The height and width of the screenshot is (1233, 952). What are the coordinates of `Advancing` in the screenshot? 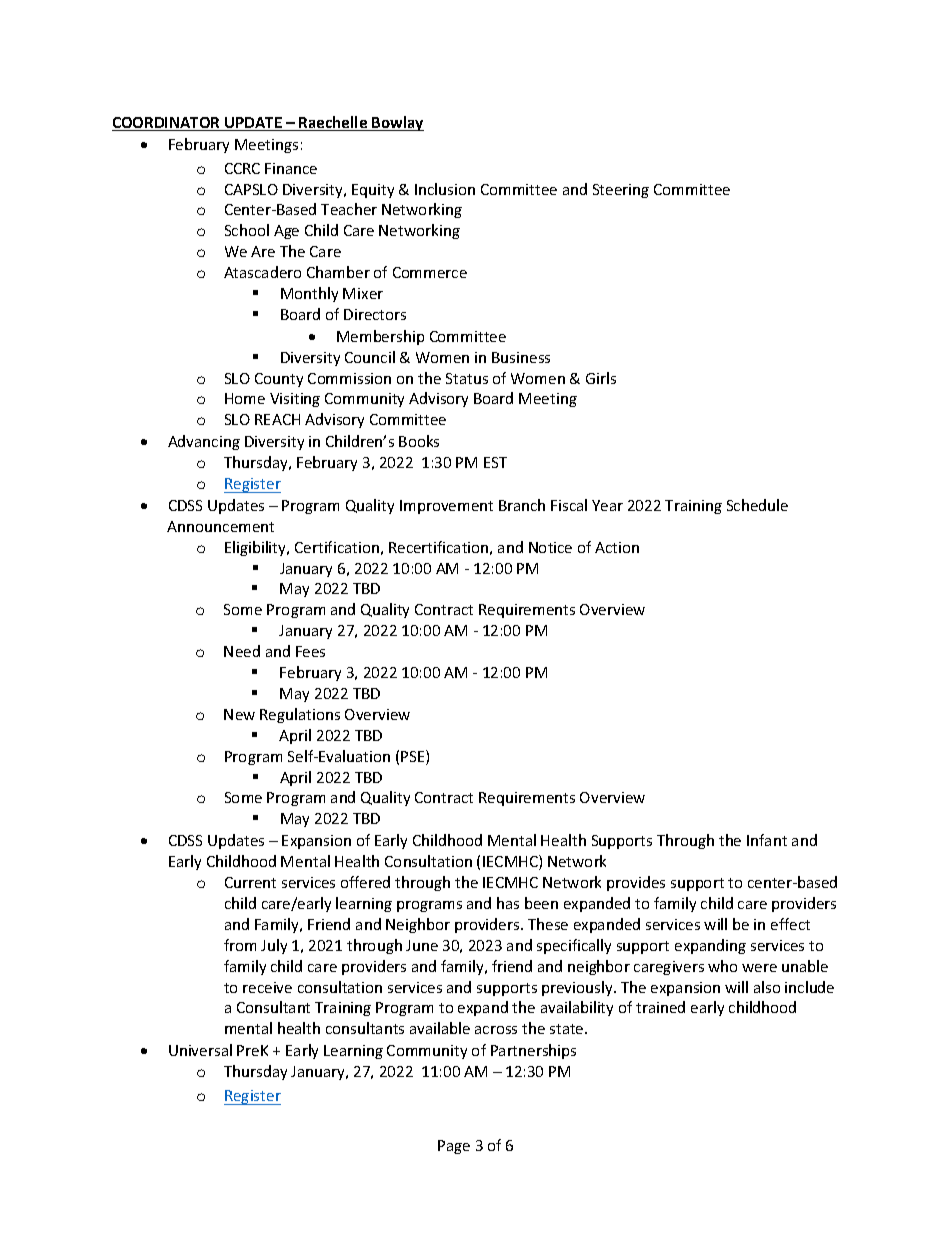 It's located at (204, 442).
